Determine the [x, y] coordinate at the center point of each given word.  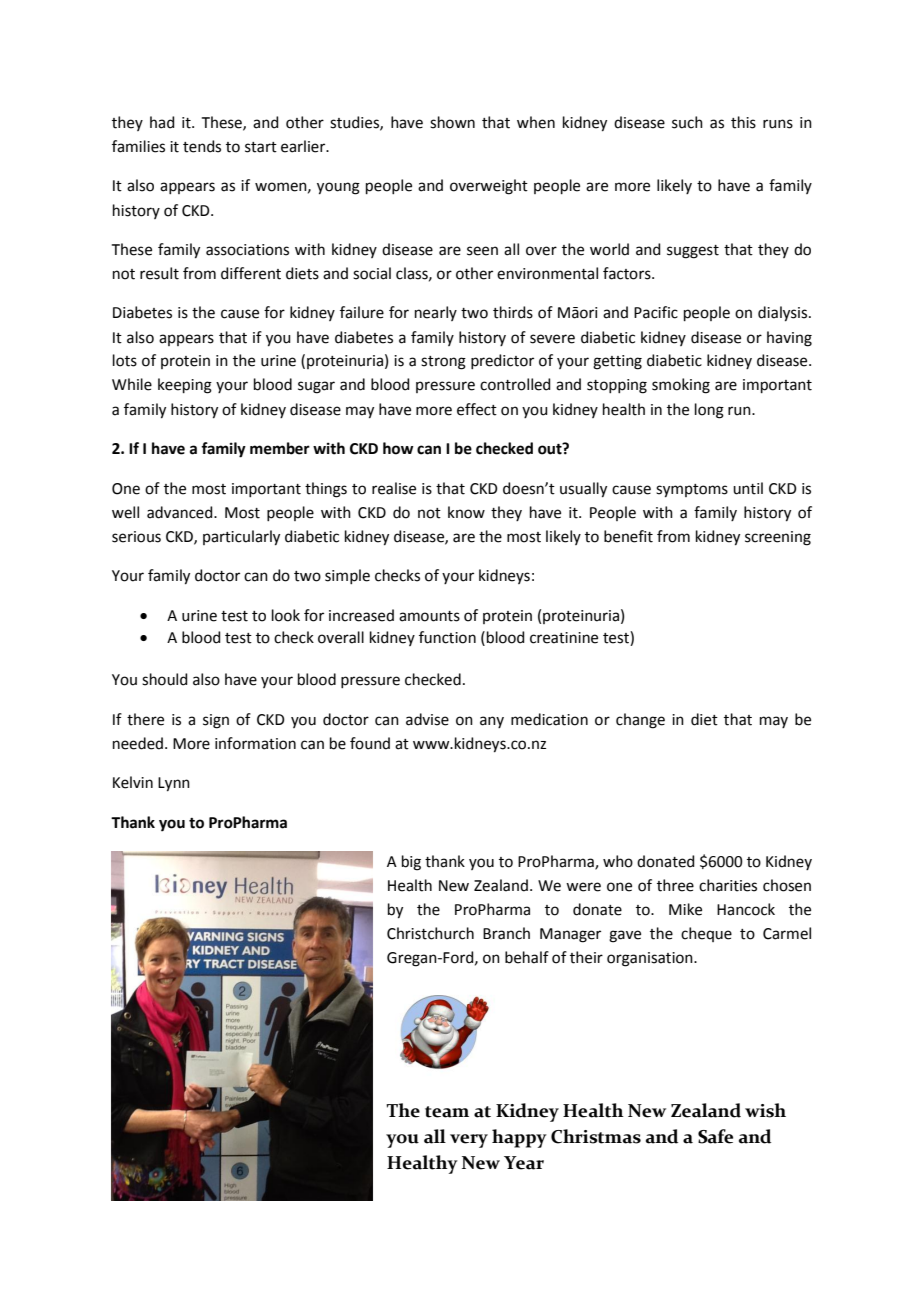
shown [452, 122]
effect [477, 409]
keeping [185, 386]
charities [728, 885]
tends [202, 146]
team [447, 1112]
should [165, 679]
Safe [715, 1136]
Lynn [174, 784]
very [469, 1141]
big [411, 863]
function [447, 637]
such [687, 122]
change [640, 721]
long [709, 411]
